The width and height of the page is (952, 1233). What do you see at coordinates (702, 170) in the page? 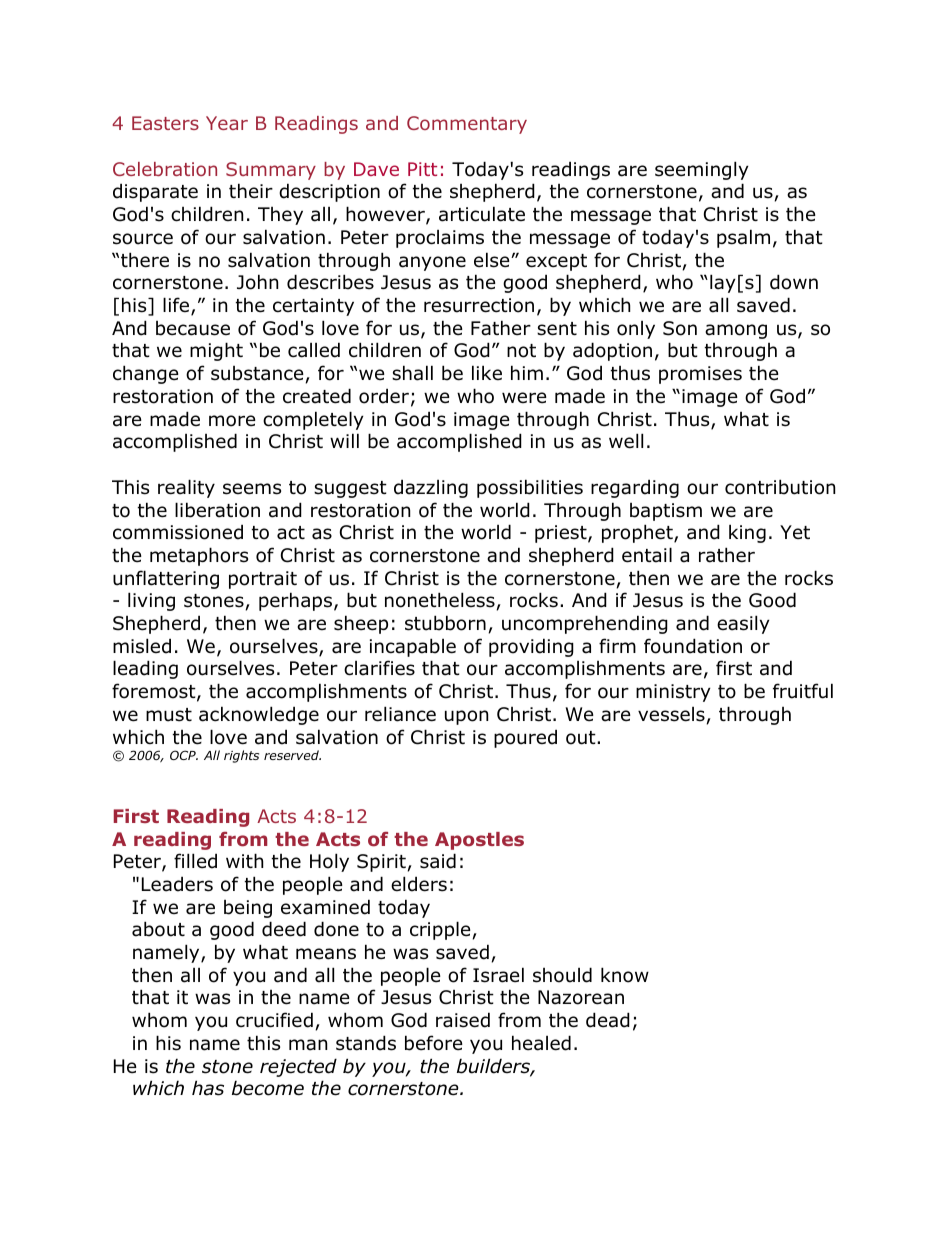
I see `seemingly` at bounding box center [702, 170].
